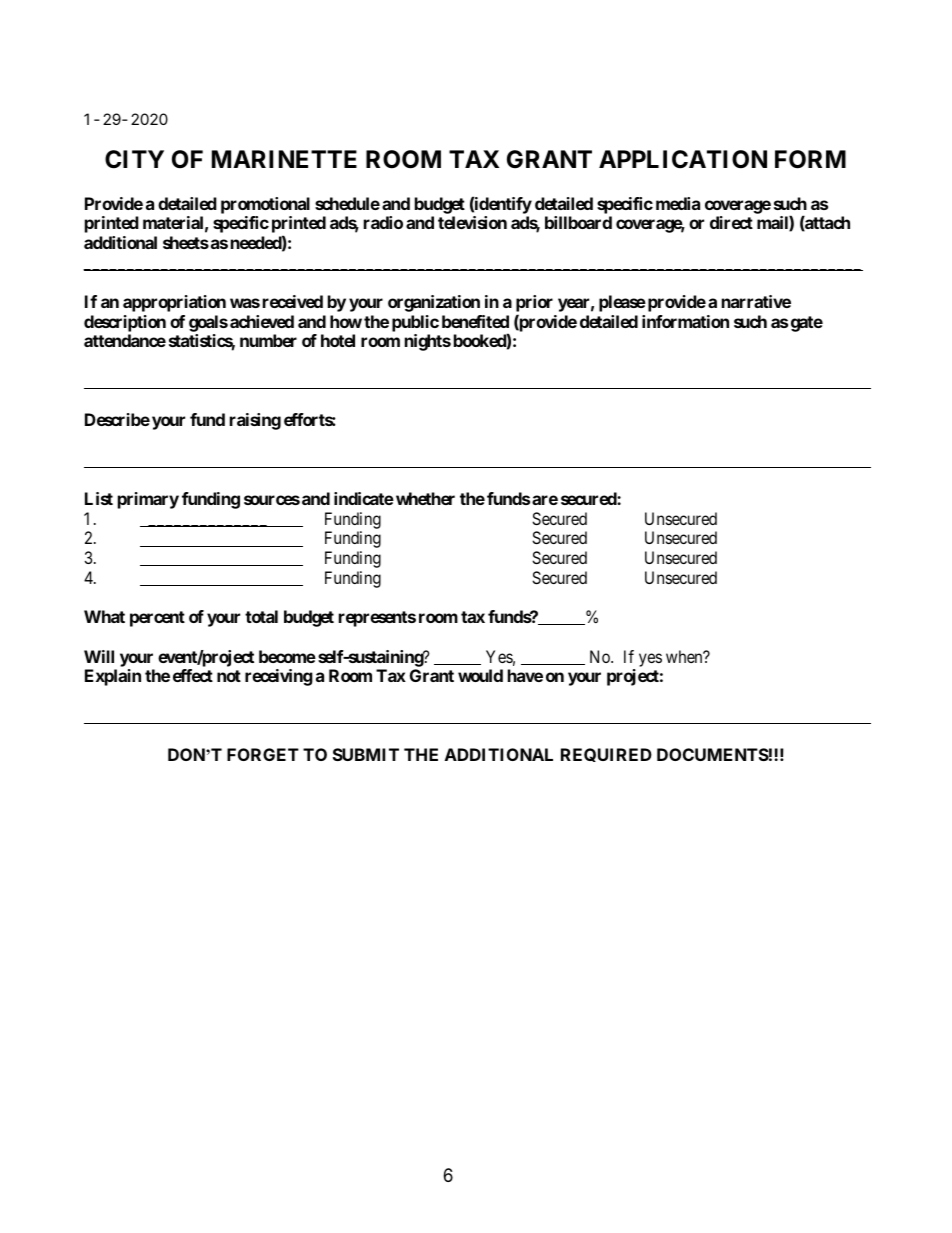  Describe the element at coordinates (157, 619) in the screenshot. I see `percent` at that location.
